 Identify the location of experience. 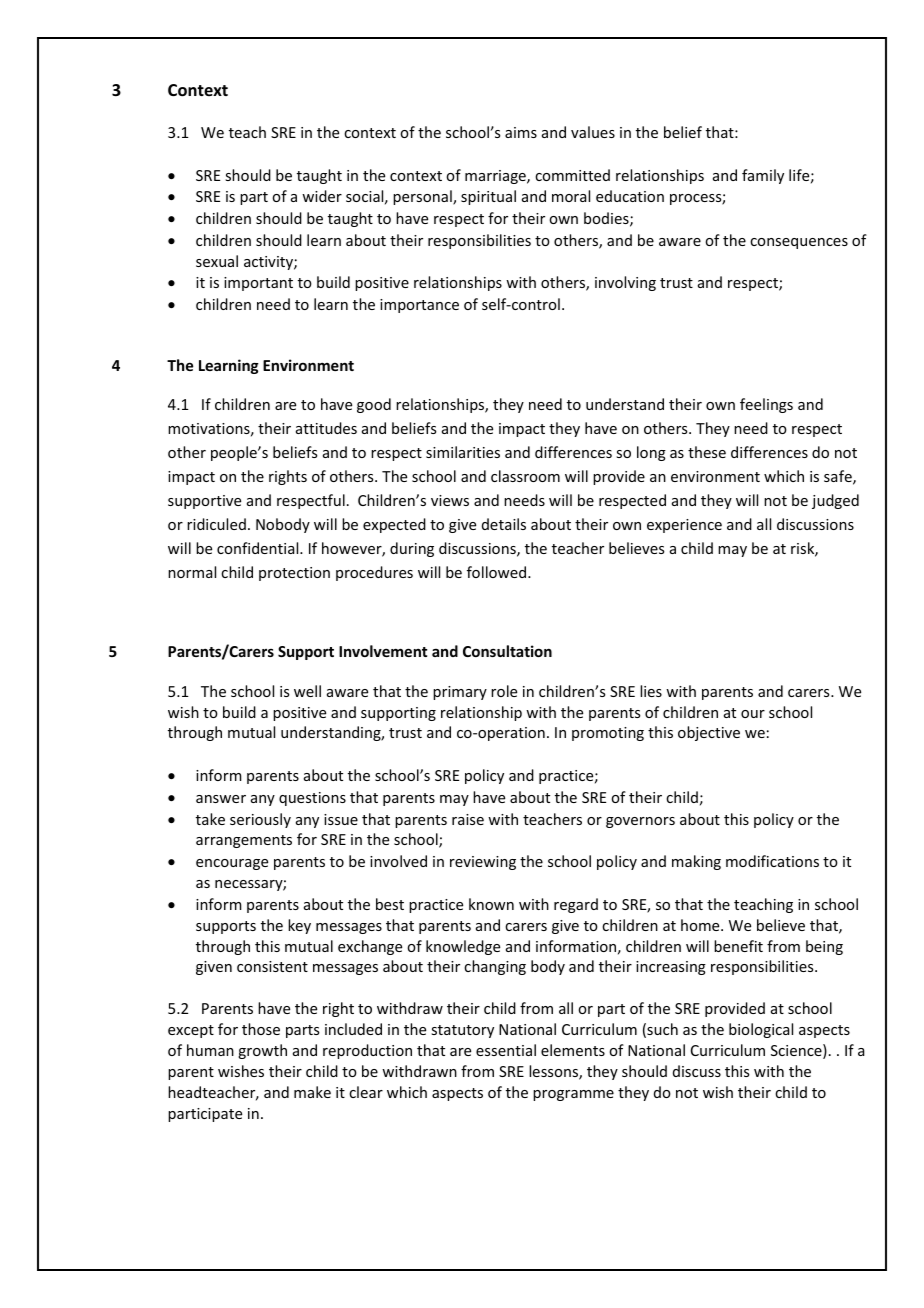
(684, 526).
